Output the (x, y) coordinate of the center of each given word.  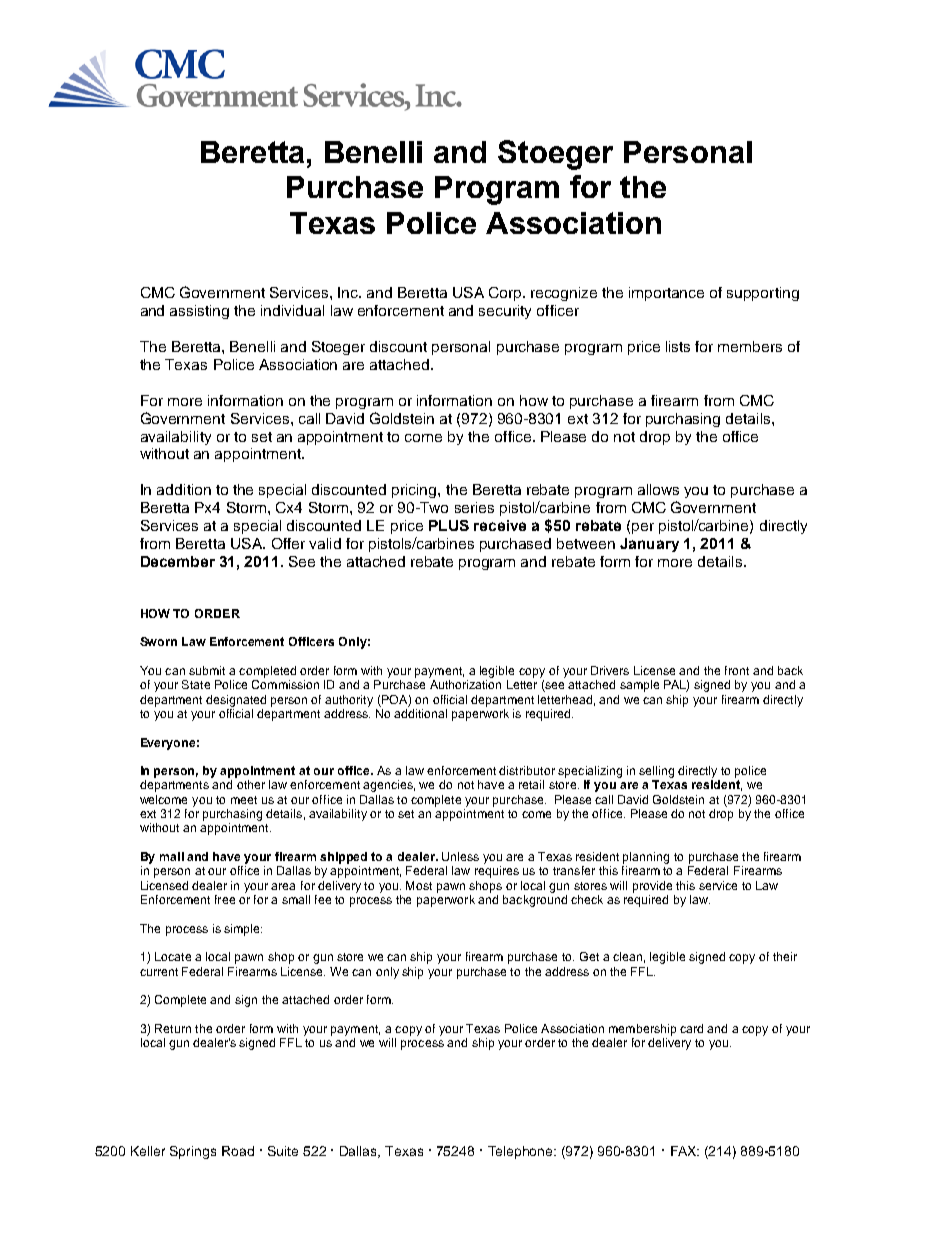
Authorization (465, 684)
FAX (685, 1151)
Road (238, 1151)
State (196, 684)
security (505, 312)
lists (678, 346)
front (737, 670)
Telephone (522, 1152)
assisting (199, 312)
